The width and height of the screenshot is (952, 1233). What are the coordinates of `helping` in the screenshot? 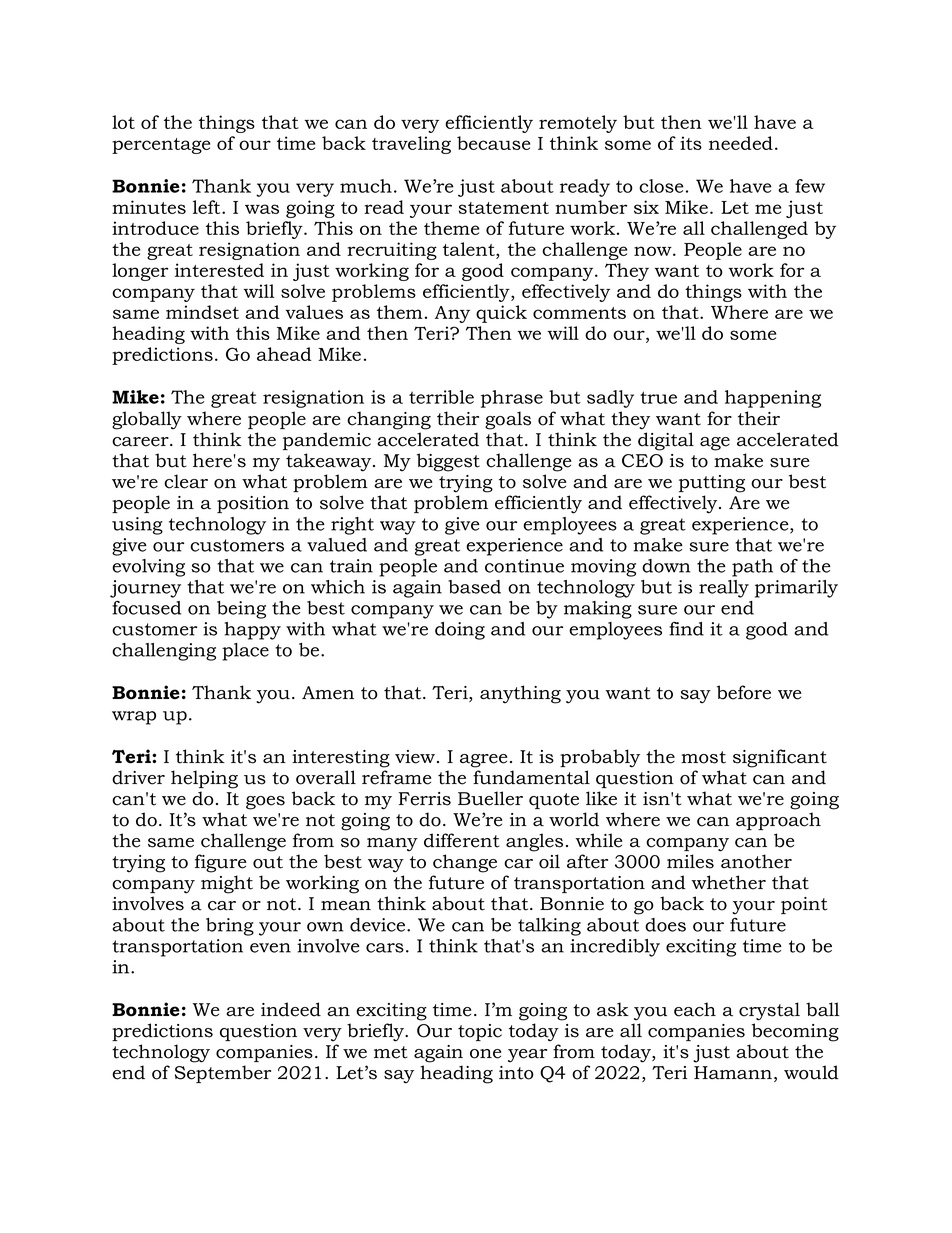 It's located at (204, 779).
